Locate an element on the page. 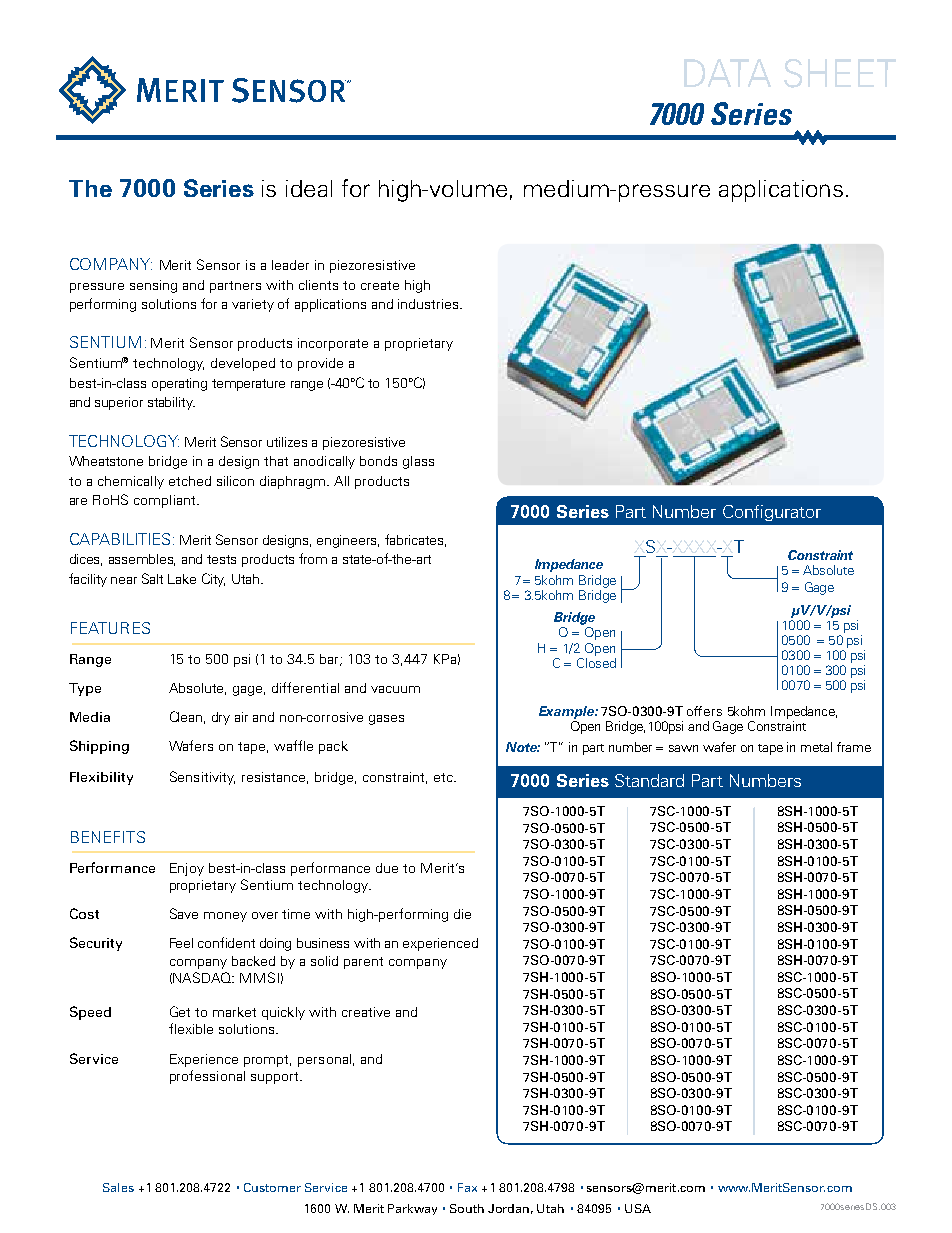 The height and width of the document is (1233, 952). industries is located at coordinates (429, 304).
